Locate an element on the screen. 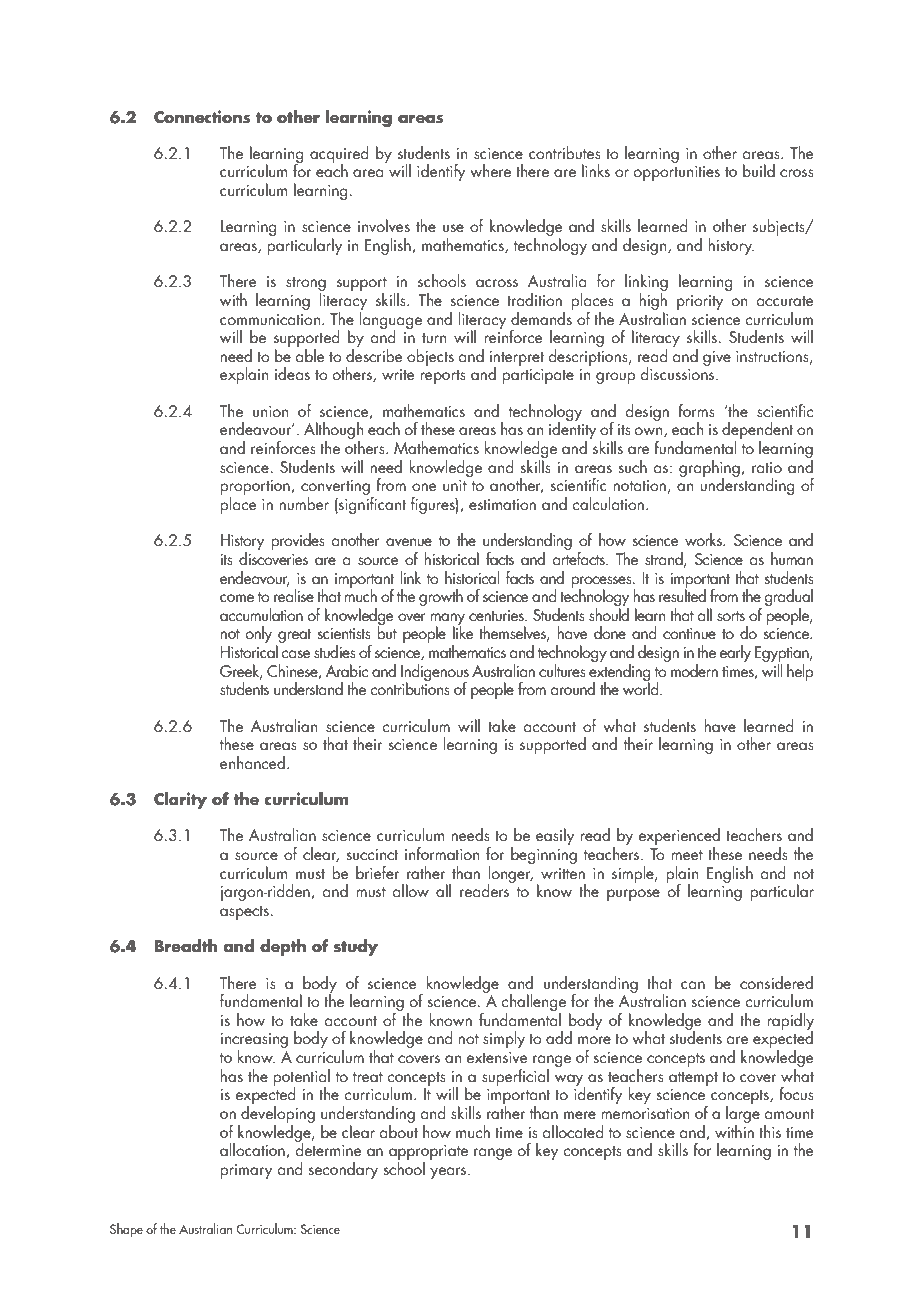 Image resolution: width=924 pixels, height=1308 pixels. this is located at coordinates (770, 1131).
